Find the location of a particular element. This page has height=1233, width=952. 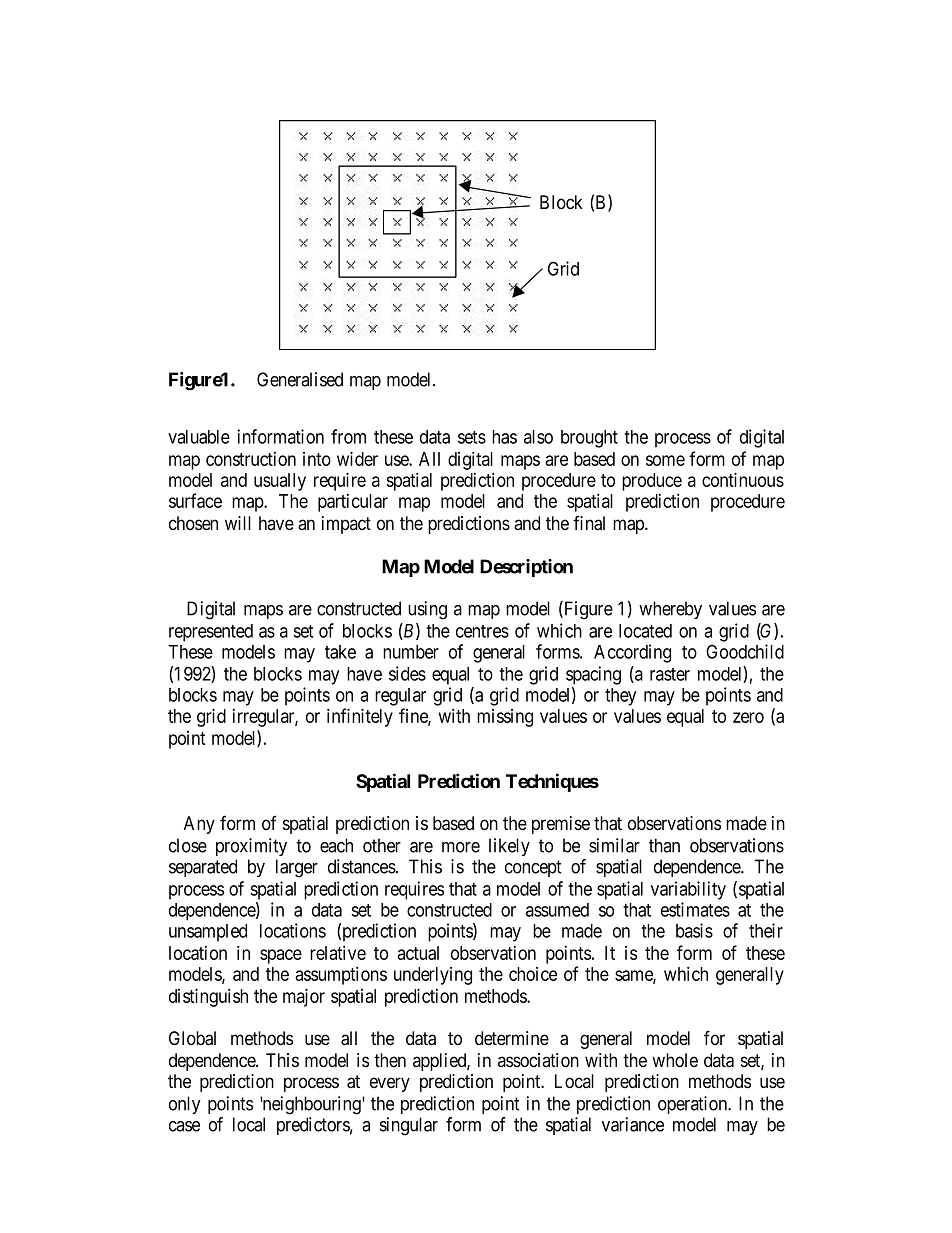

missing is located at coordinates (505, 718).
